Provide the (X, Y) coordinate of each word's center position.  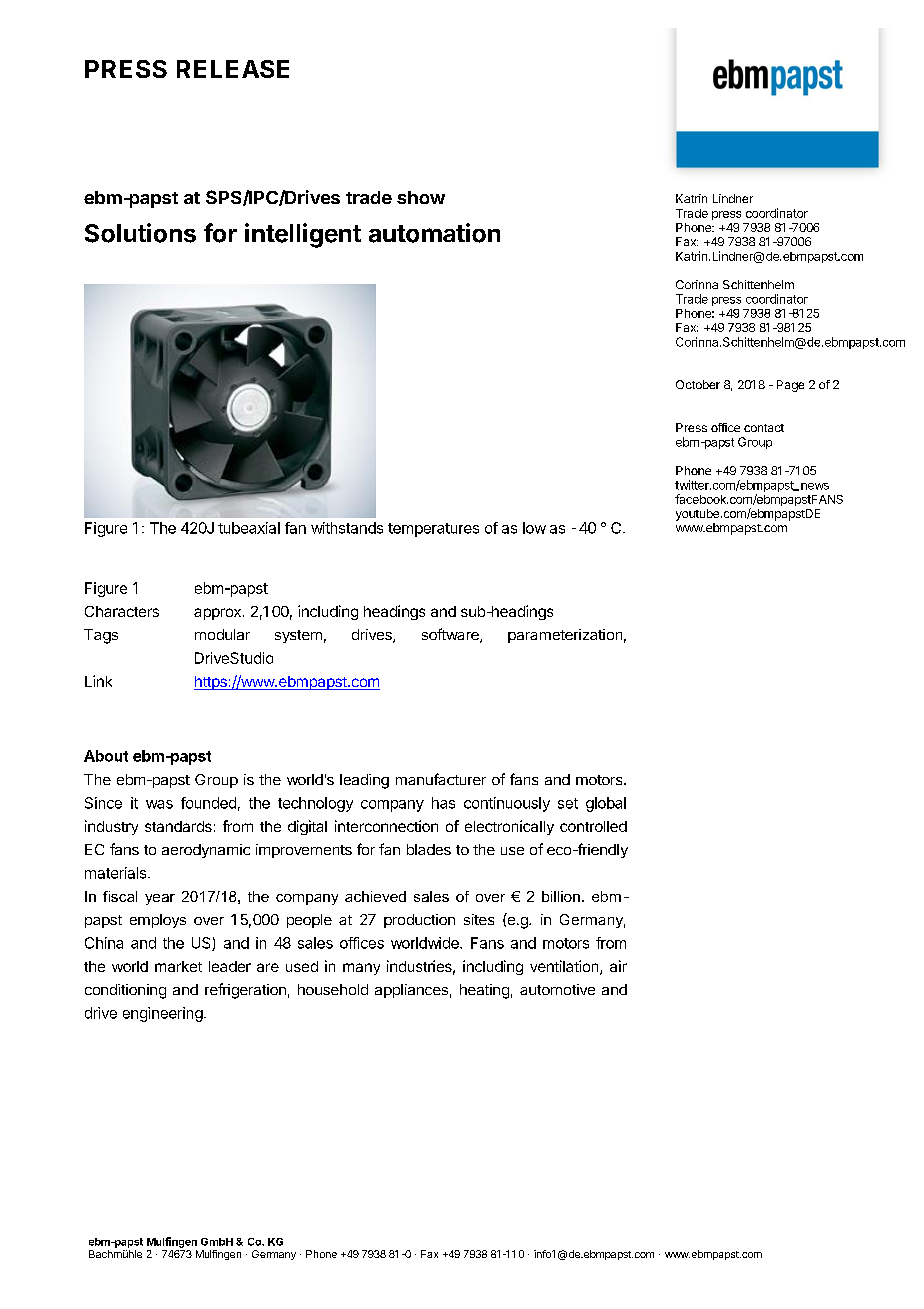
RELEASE (233, 69)
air (618, 966)
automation (434, 233)
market (178, 966)
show (421, 197)
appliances (411, 991)
